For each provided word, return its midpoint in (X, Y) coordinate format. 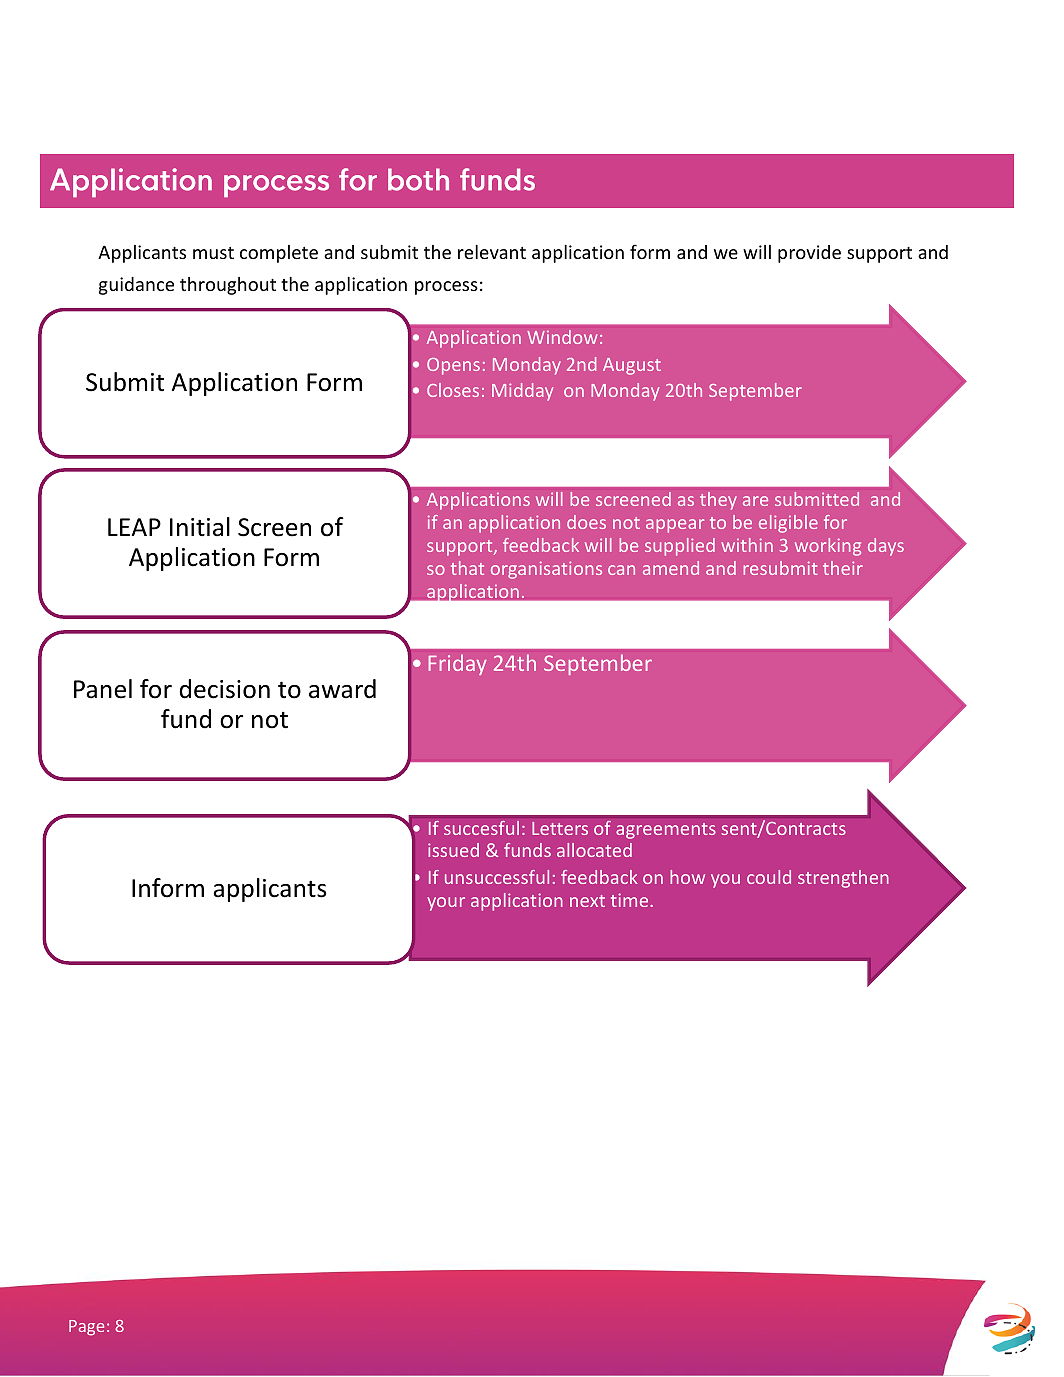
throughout (228, 286)
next (587, 901)
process (446, 288)
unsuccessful (497, 877)
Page (86, 1328)
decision (225, 689)
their (843, 568)
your (446, 904)
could (769, 877)
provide (809, 254)
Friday (457, 664)
